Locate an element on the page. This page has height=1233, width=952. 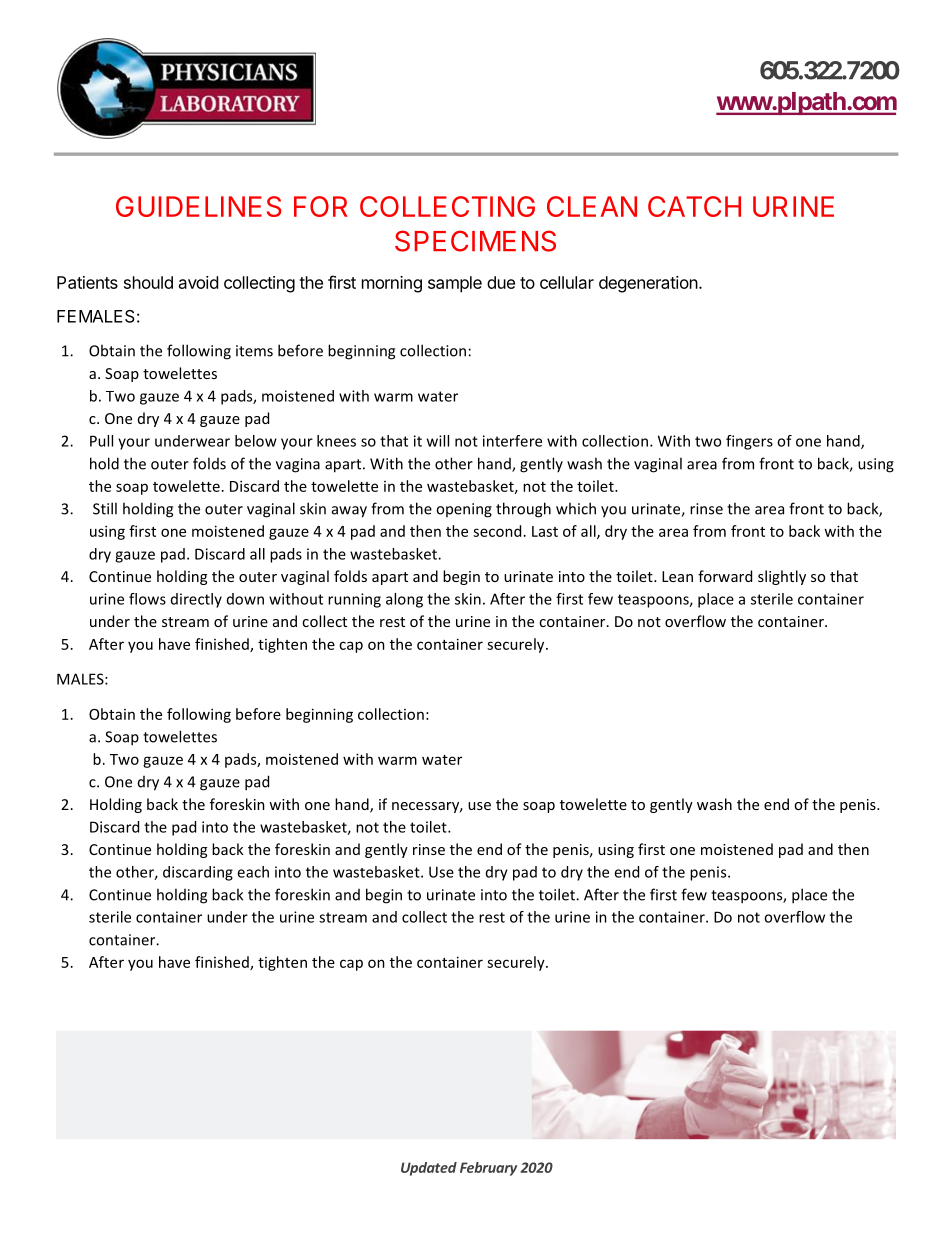
flows is located at coordinates (147, 599).
